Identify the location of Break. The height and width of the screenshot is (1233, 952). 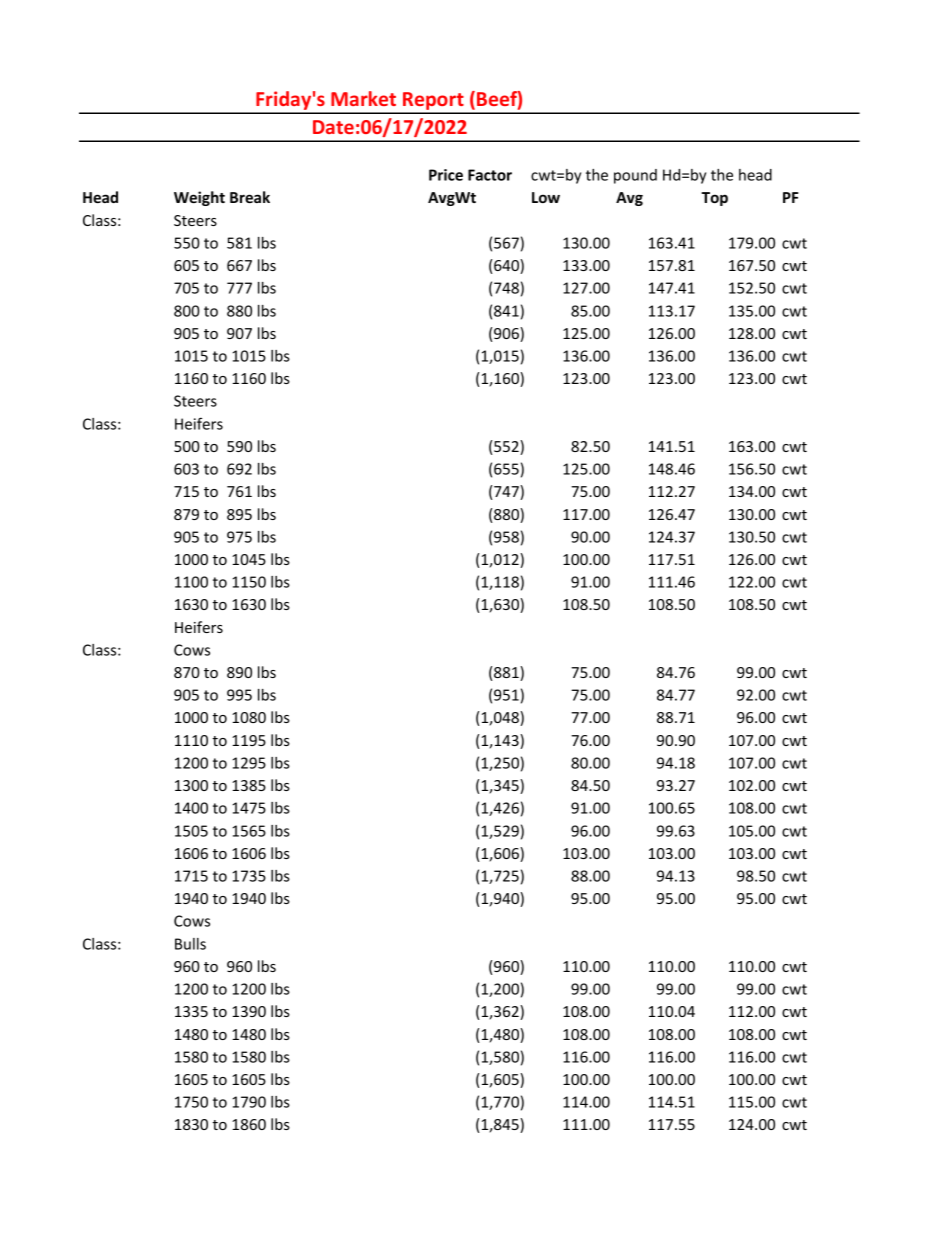
(250, 197).
